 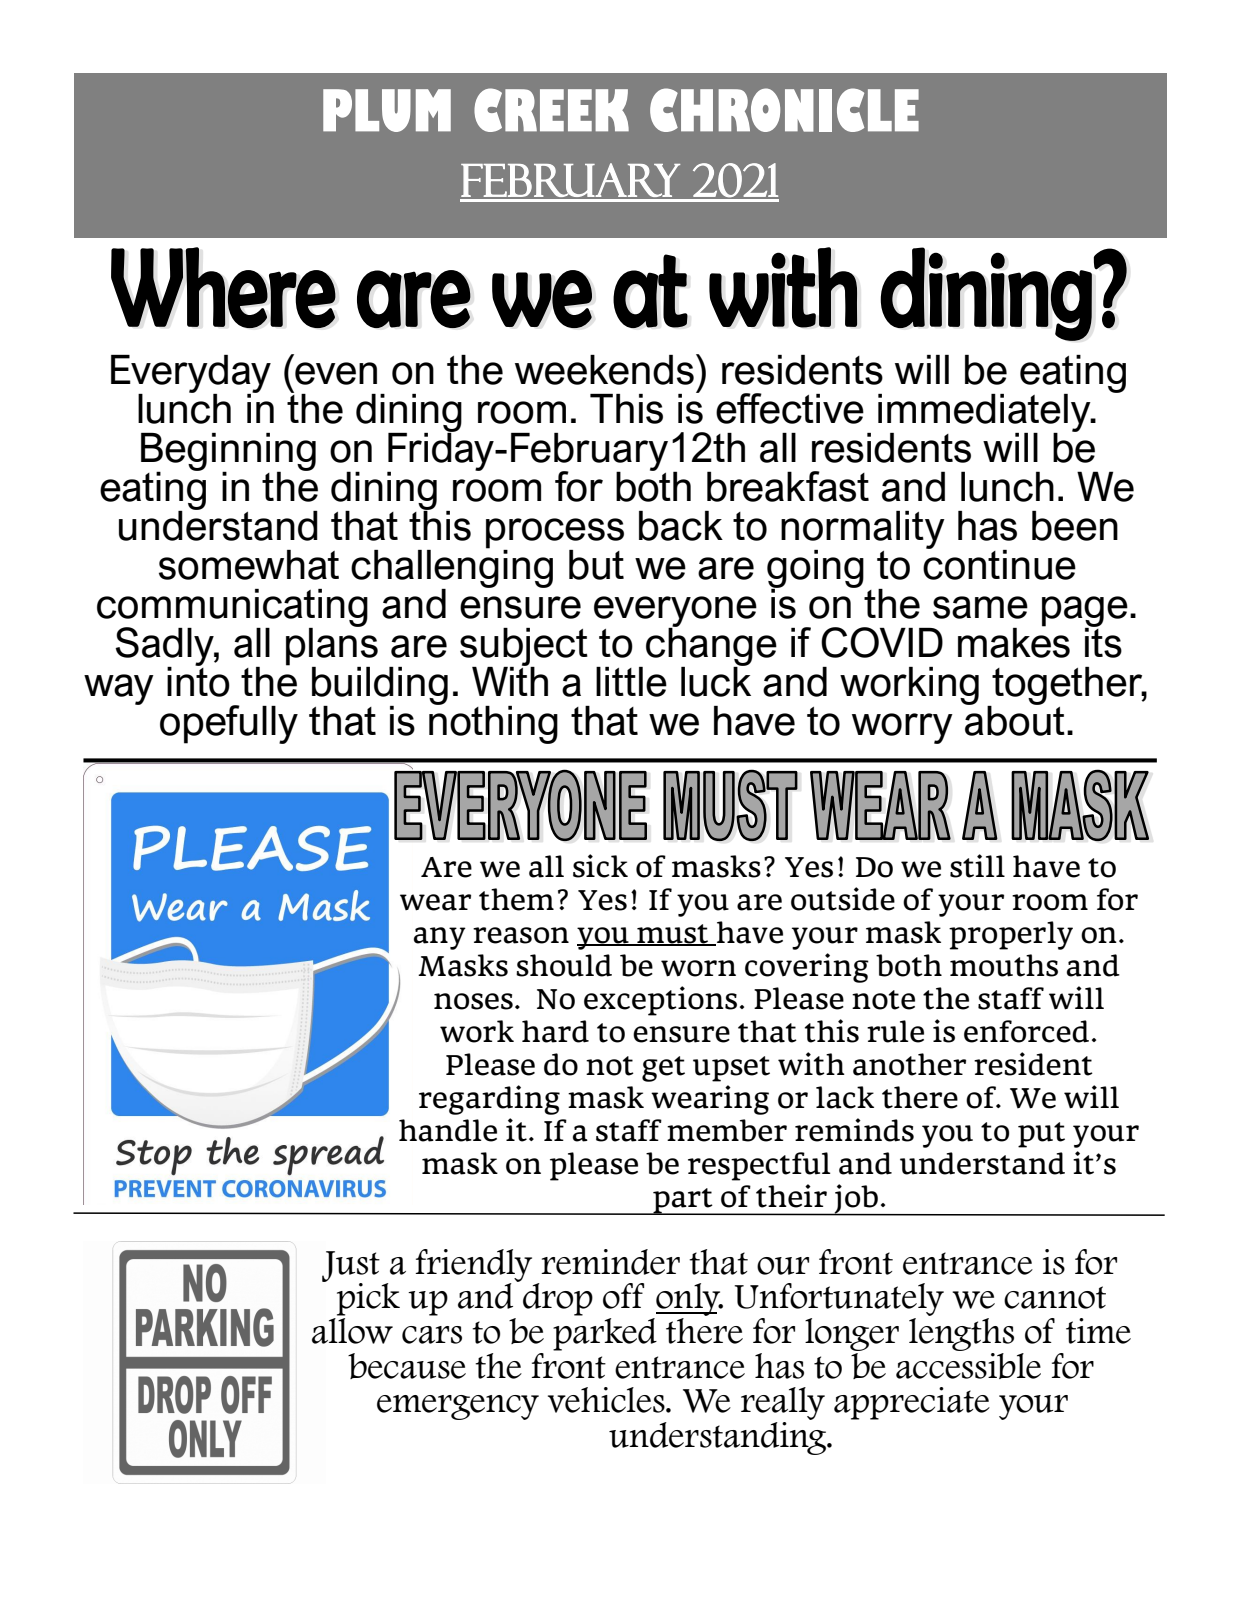 I want to click on CREEK, so click(x=551, y=110).
